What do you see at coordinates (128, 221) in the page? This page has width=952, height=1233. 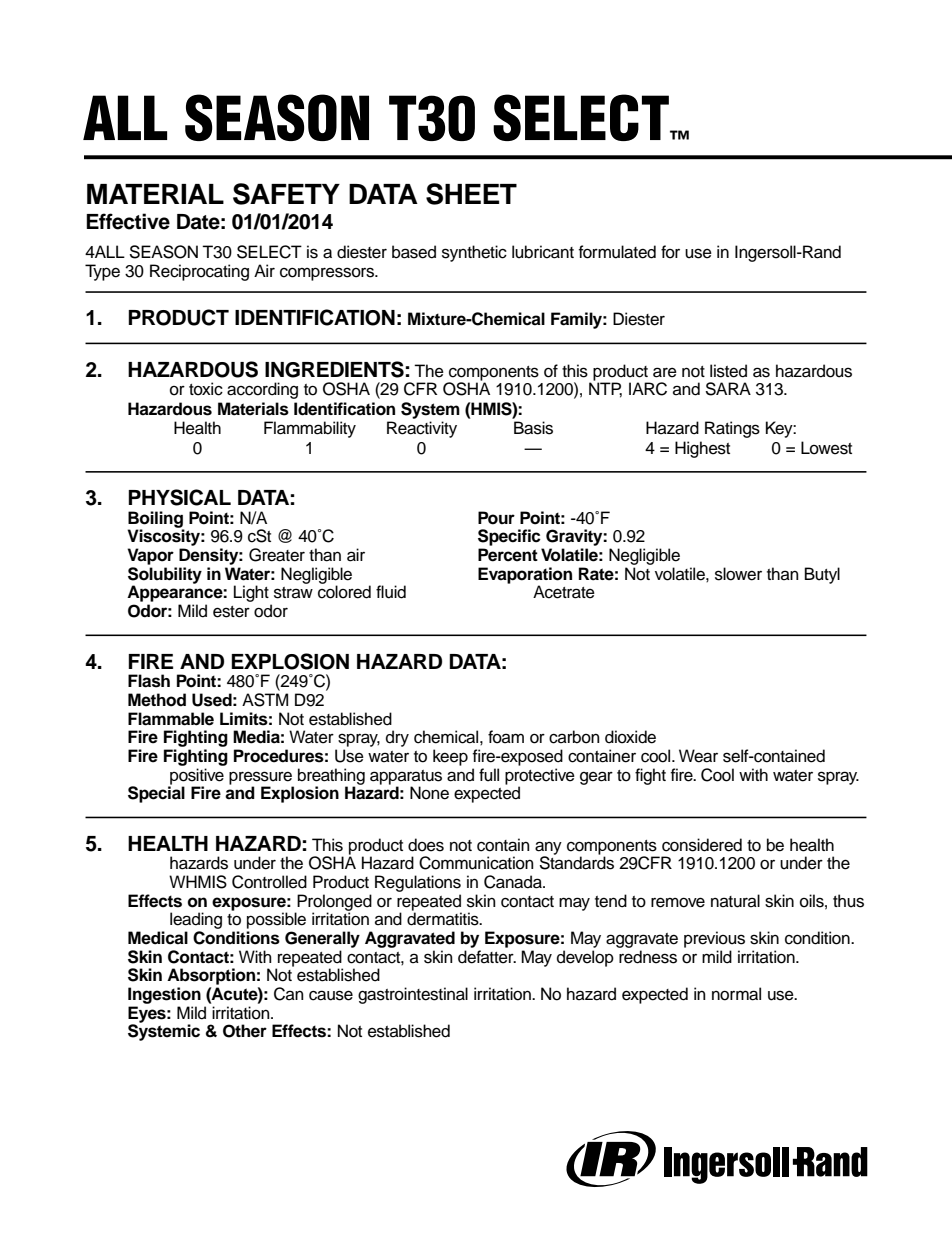 I see `Effective` at bounding box center [128, 221].
